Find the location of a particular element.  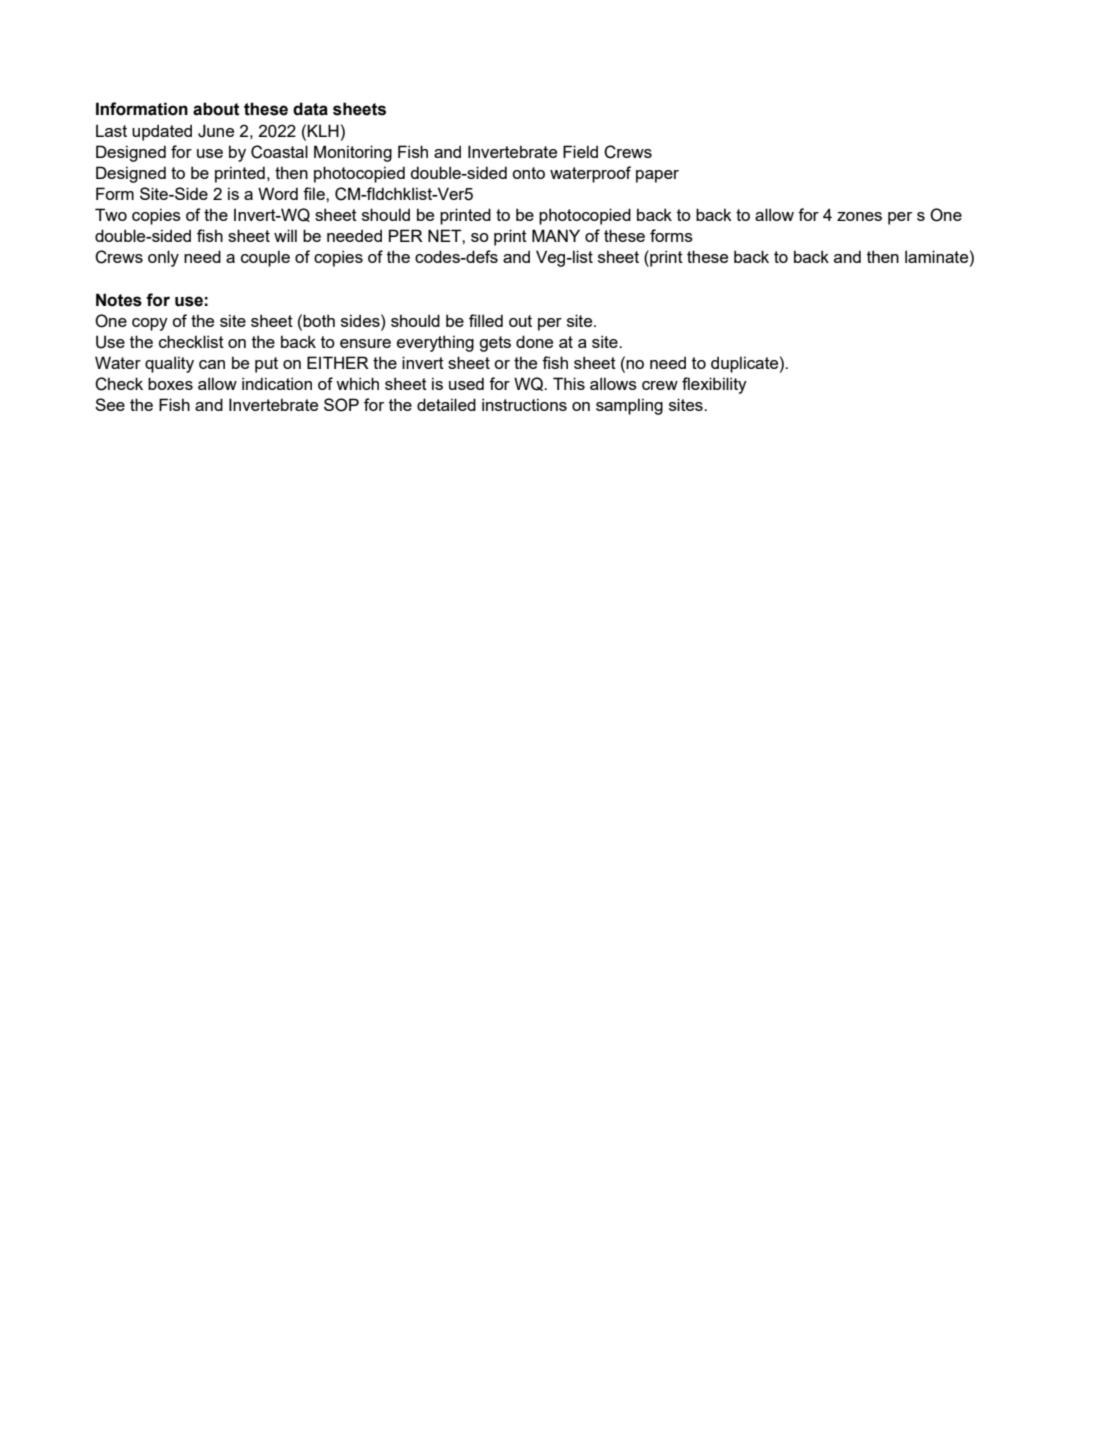

filled is located at coordinates (486, 320).
